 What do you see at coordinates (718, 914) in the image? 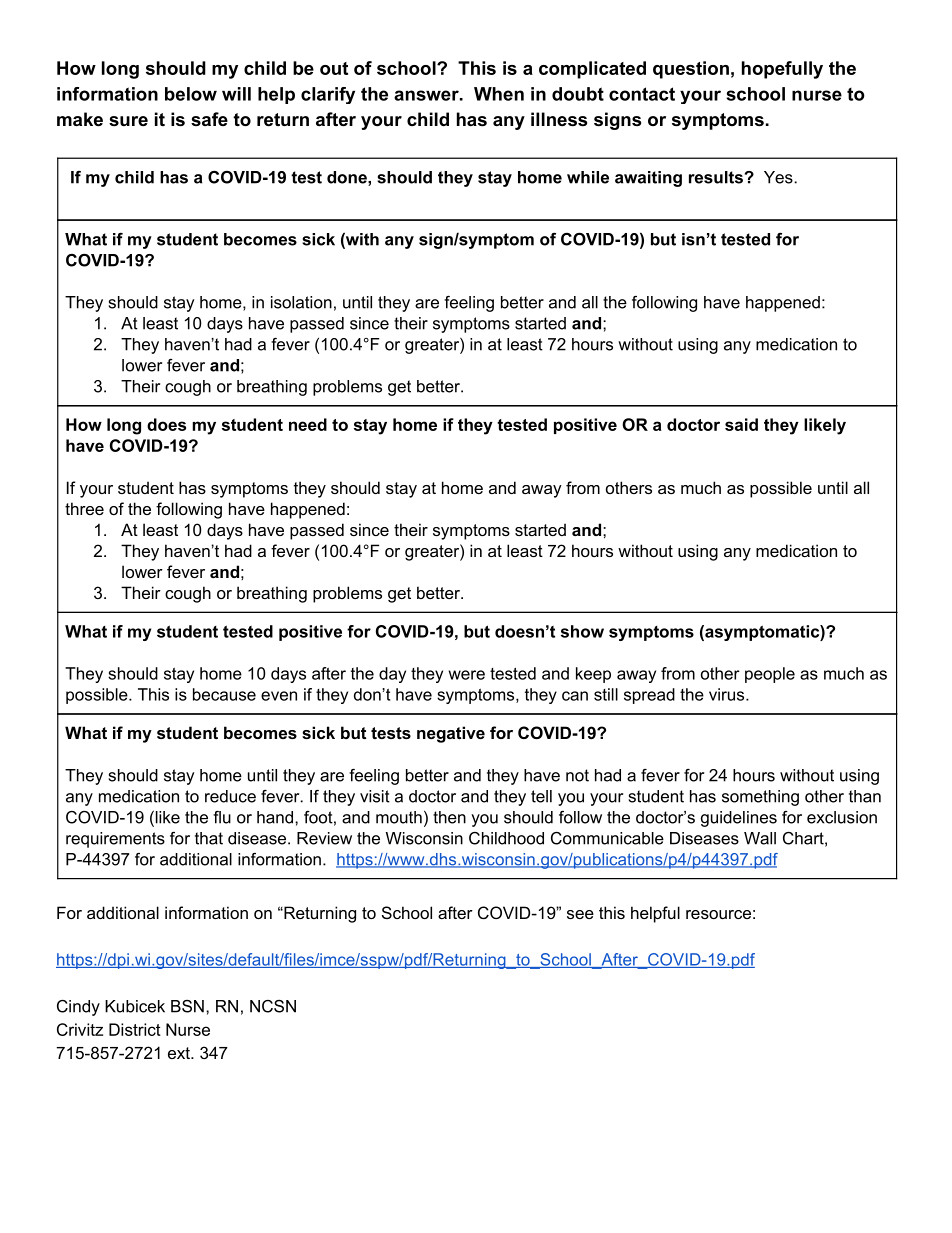
I see `resource` at bounding box center [718, 914].
